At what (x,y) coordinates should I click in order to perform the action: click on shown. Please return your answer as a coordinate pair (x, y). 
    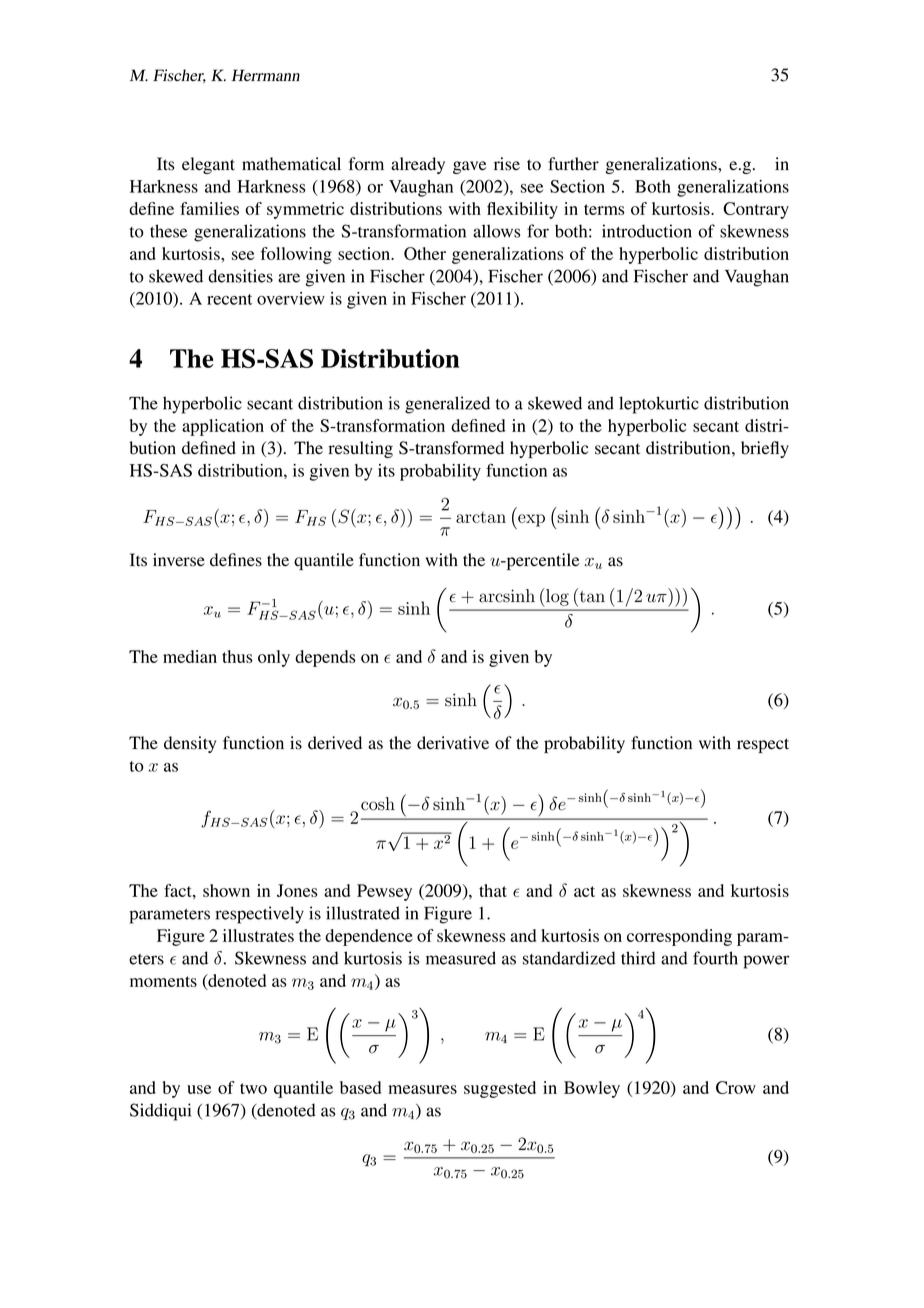
    Looking at the image, I should click on (226, 890).
